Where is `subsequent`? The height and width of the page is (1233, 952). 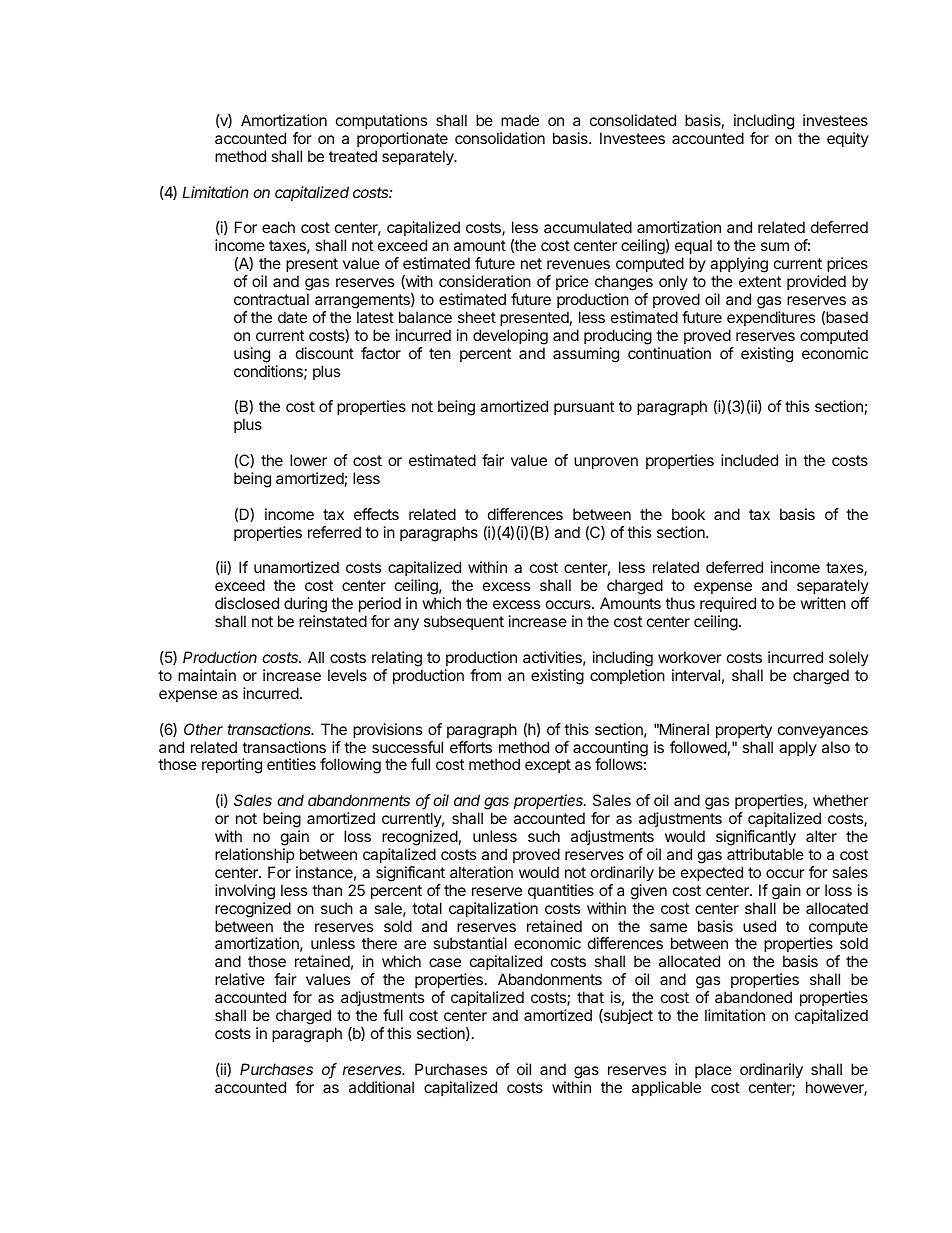 subsequent is located at coordinates (464, 622).
